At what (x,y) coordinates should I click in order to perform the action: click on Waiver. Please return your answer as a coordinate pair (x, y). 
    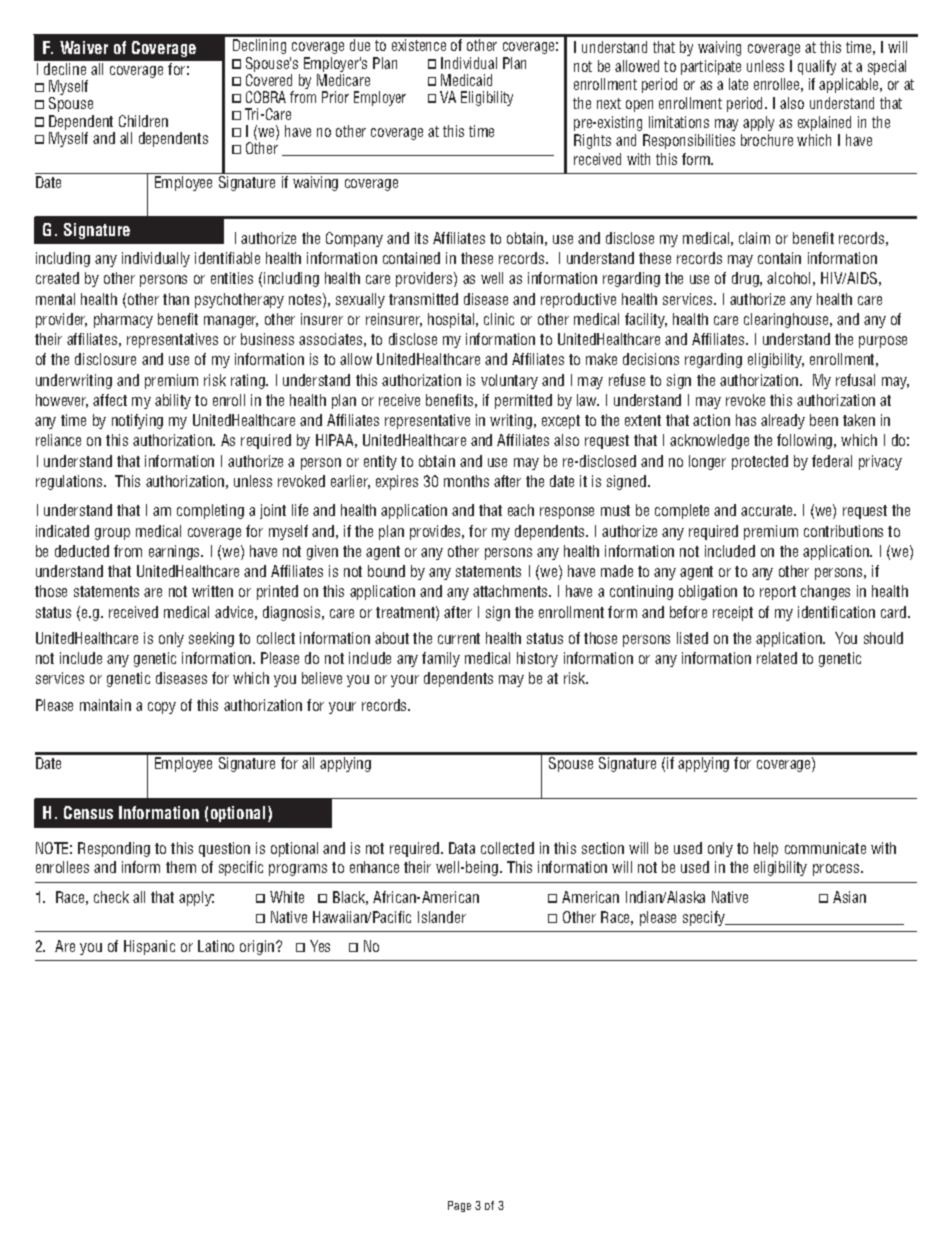
    Looking at the image, I should click on (84, 47).
